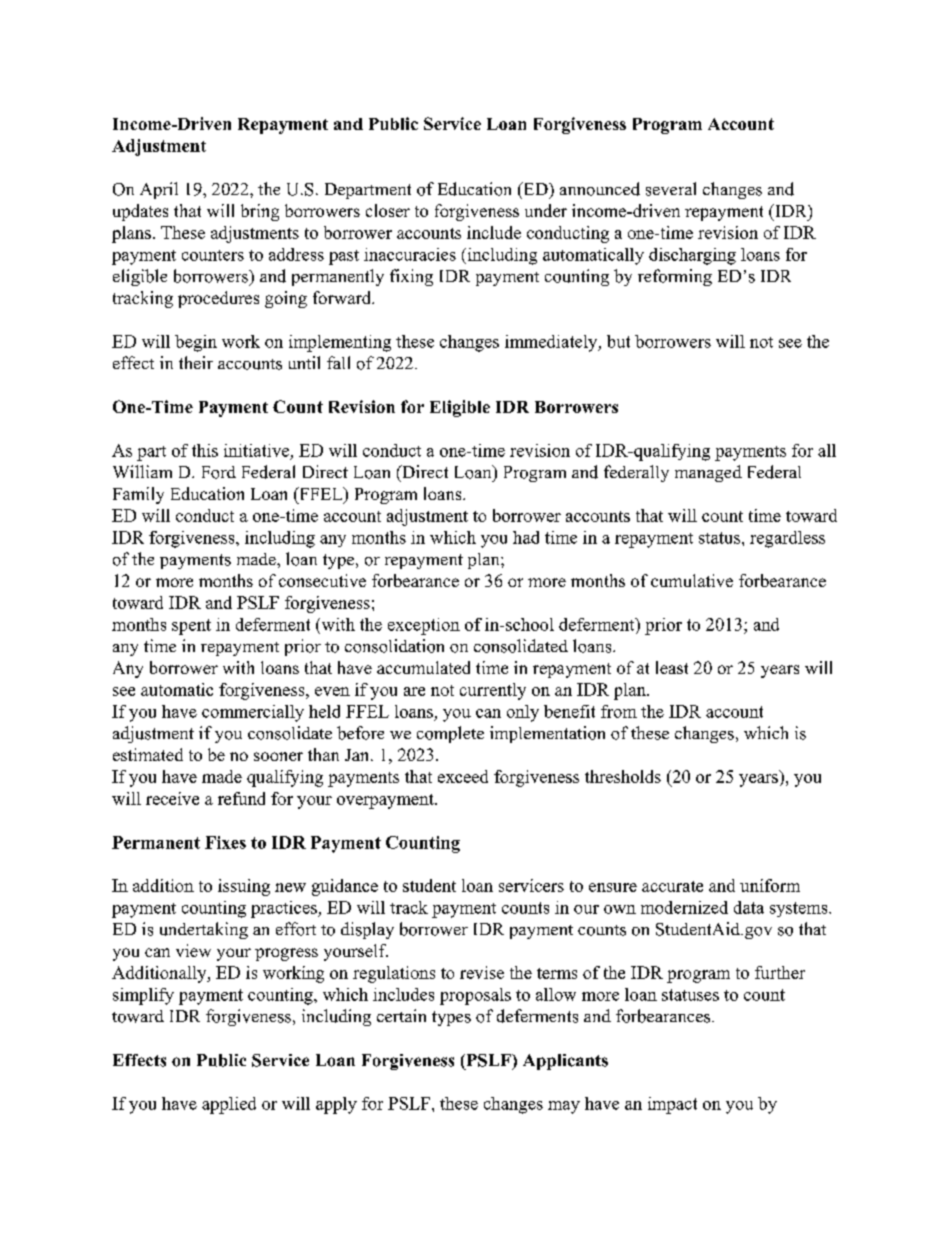 The width and height of the document is (952, 1233). What do you see at coordinates (196, 362) in the document?
I see `their` at bounding box center [196, 362].
